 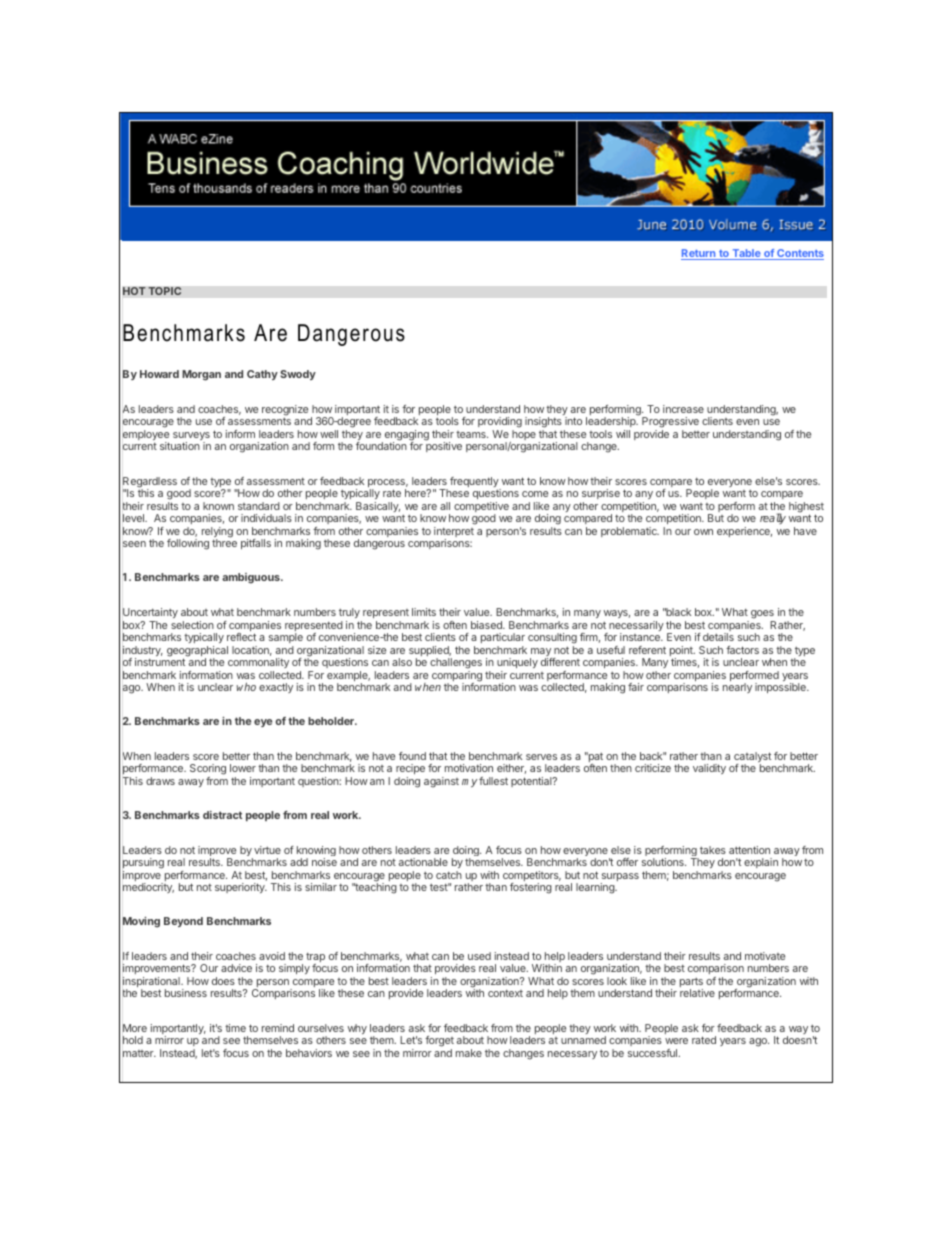 What do you see at coordinates (278, 1028) in the screenshot?
I see `remind` at bounding box center [278, 1028].
